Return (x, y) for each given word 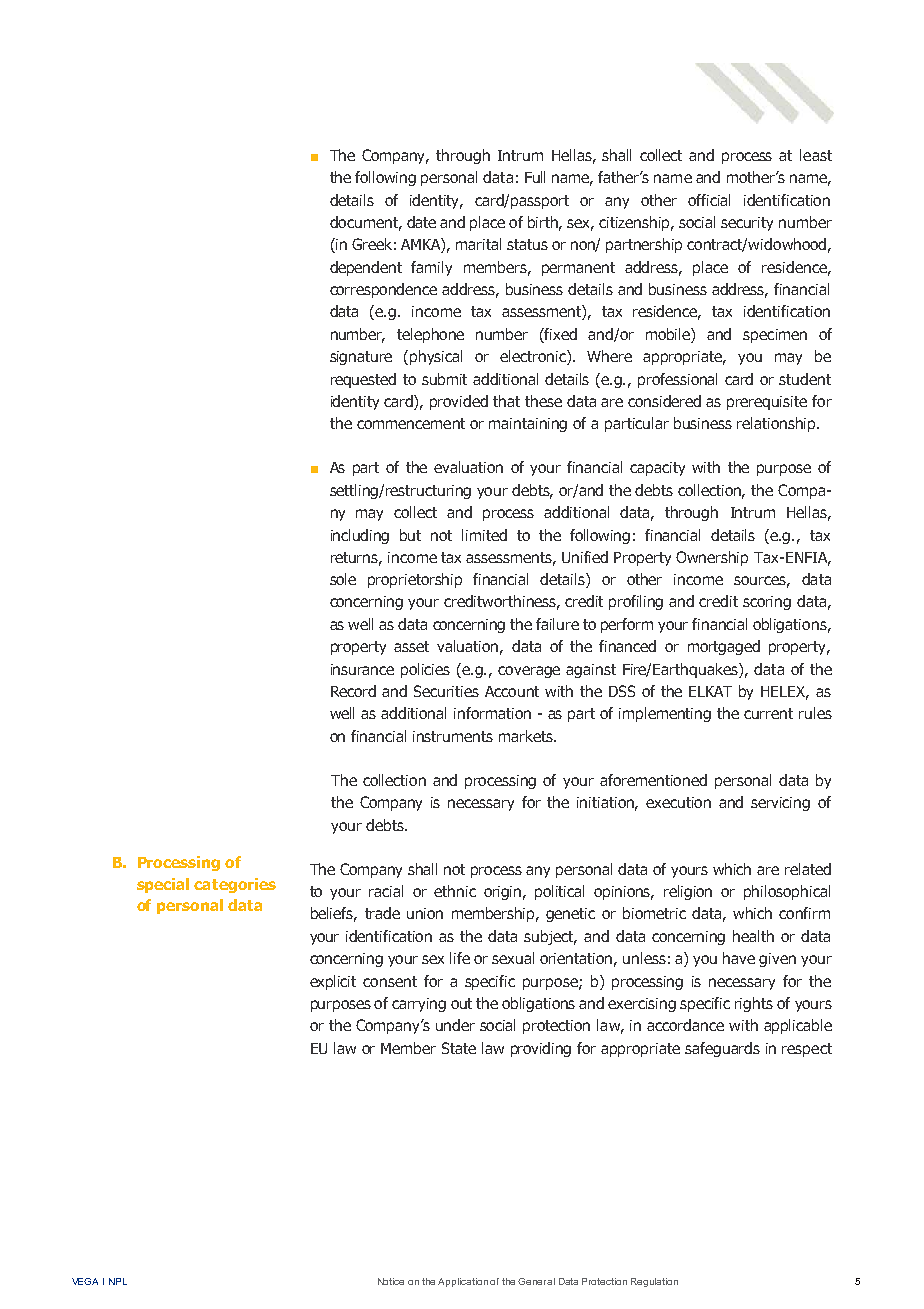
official (709, 200)
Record (353, 691)
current (768, 713)
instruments (453, 736)
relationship (777, 424)
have (739, 958)
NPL (118, 1281)
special (163, 885)
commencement (411, 423)
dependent (366, 268)
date (421, 222)
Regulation (654, 1282)
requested (363, 380)
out (461, 1003)
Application (463, 1282)
